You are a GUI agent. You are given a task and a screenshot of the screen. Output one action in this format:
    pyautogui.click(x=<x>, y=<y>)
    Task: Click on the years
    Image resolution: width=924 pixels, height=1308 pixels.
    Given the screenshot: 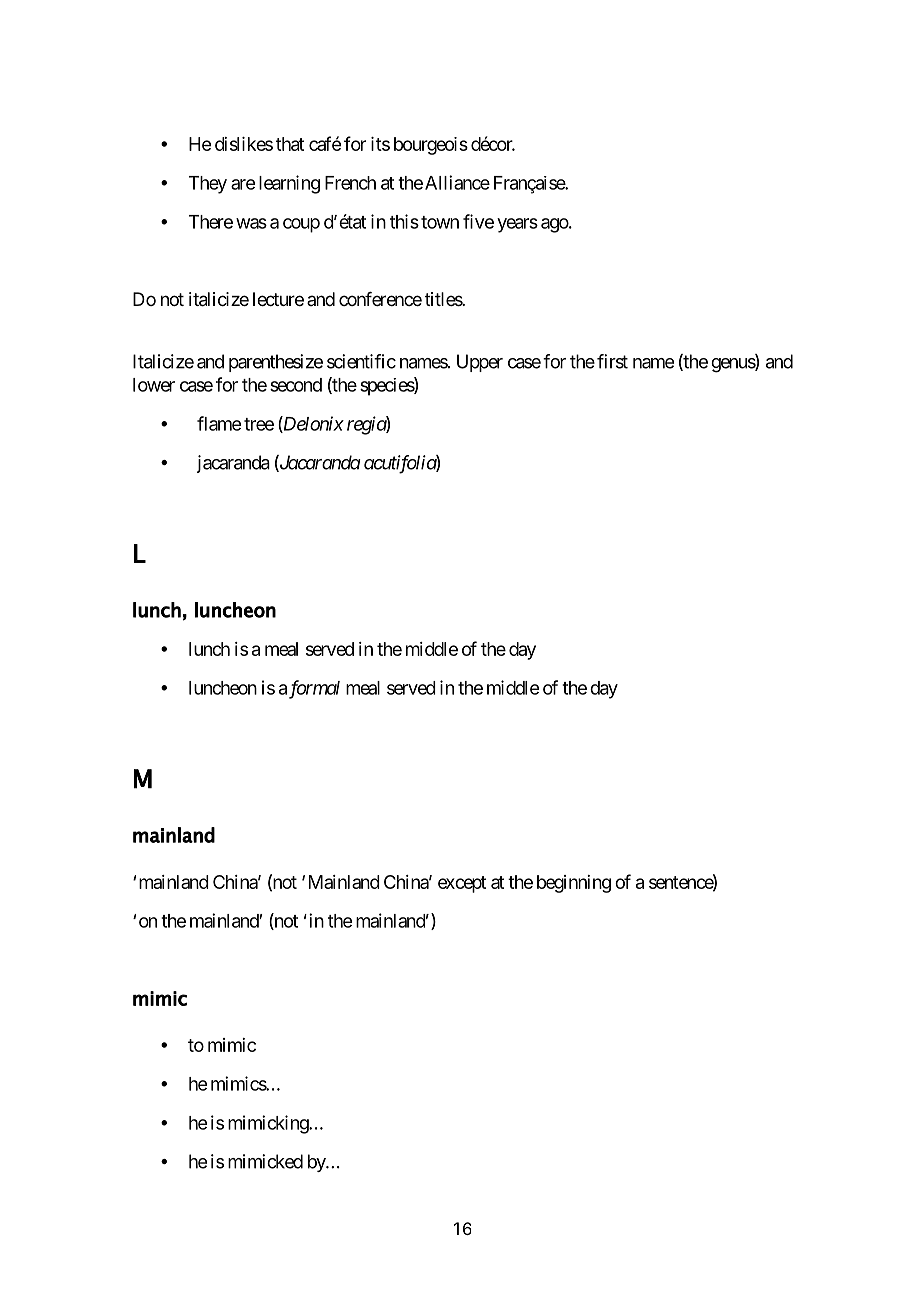 What is the action you would take?
    pyautogui.click(x=517, y=225)
